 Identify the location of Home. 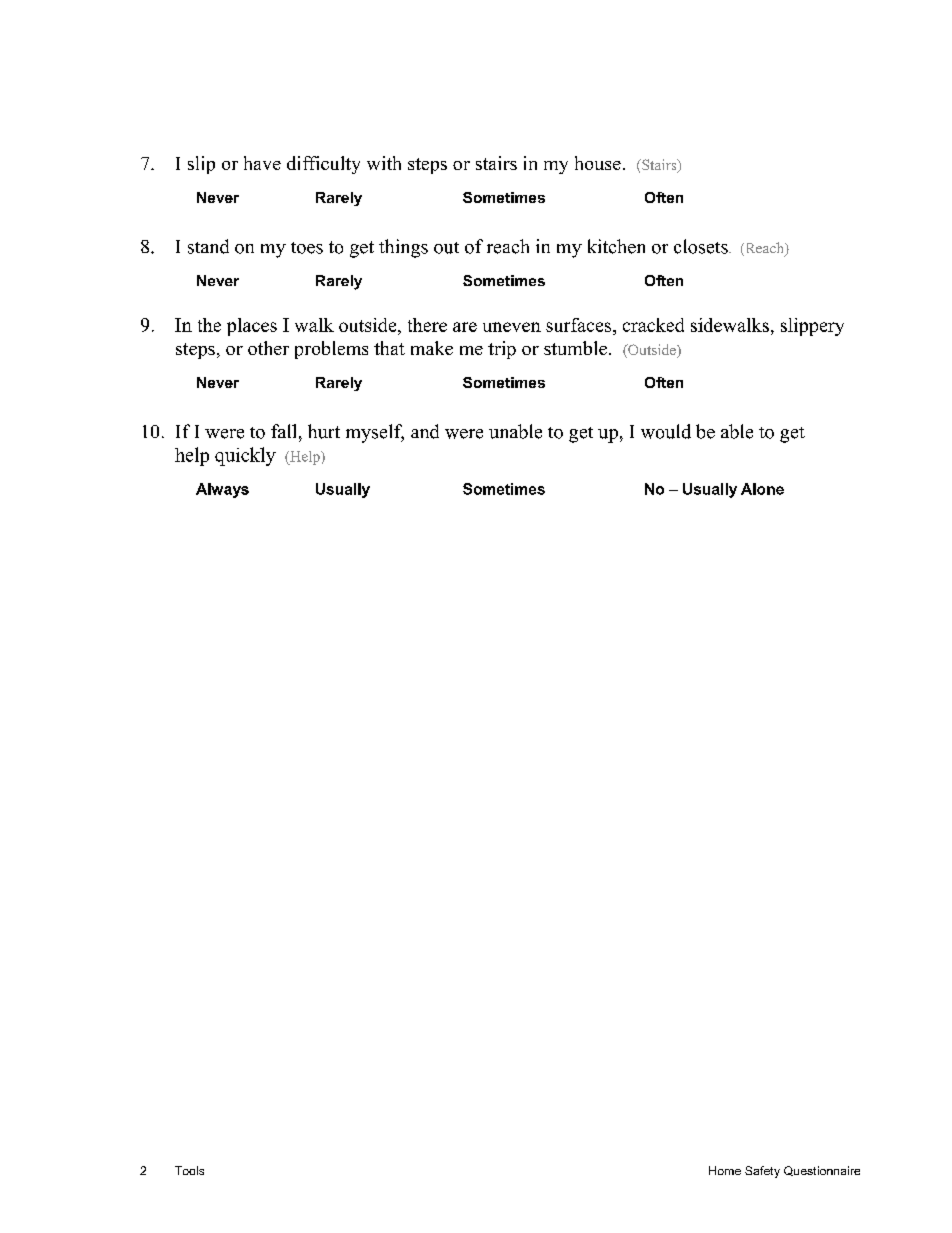
(725, 1170).
